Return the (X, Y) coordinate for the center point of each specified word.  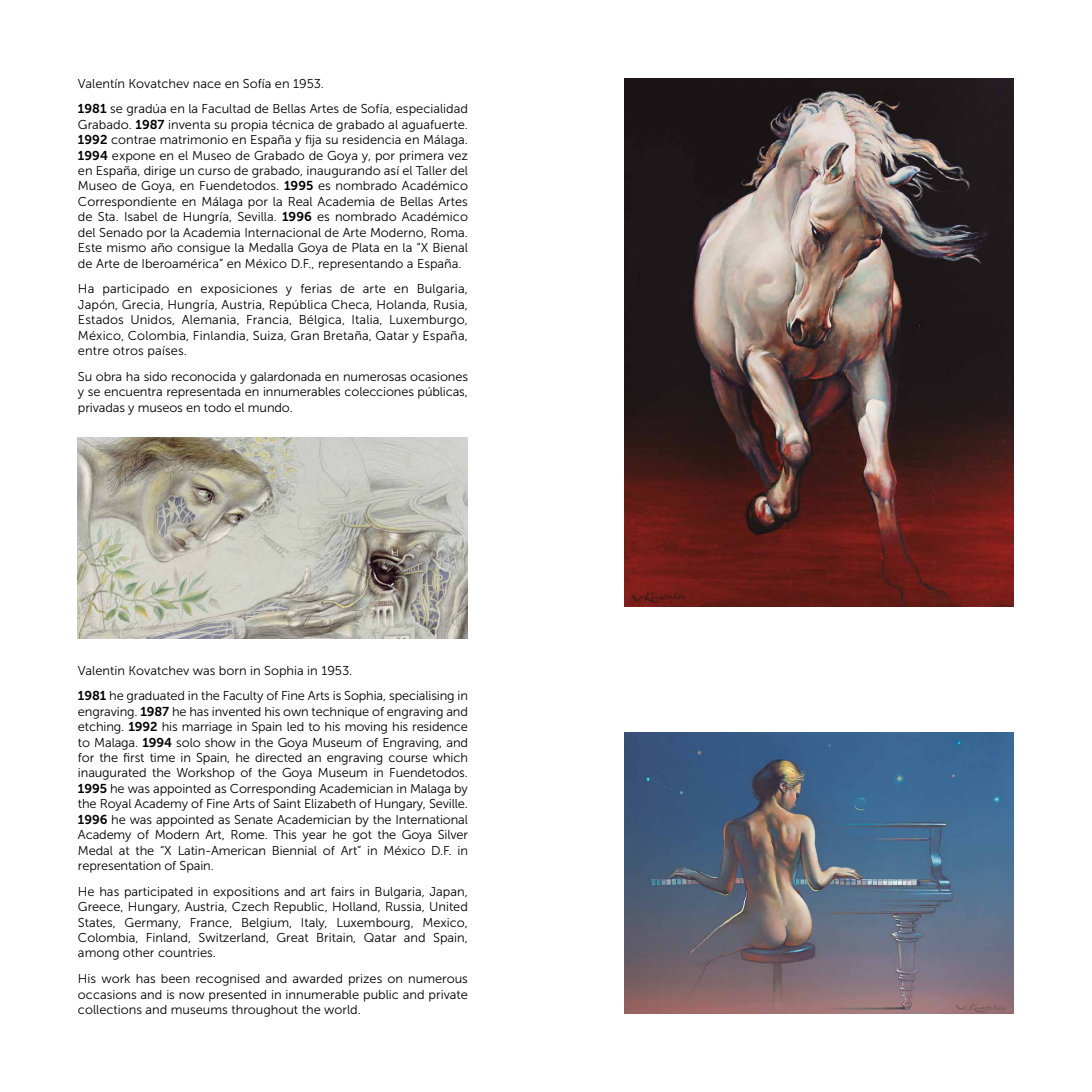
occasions (107, 994)
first (133, 757)
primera (421, 157)
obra (108, 376)
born (232, 670)
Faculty (243, 697)
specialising (421, 697)
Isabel (141, 216)
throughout (265, 1011)
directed (278, 757)
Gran (305, 335)
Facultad (226, 108)
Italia (366, 320)
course (408, 758)
